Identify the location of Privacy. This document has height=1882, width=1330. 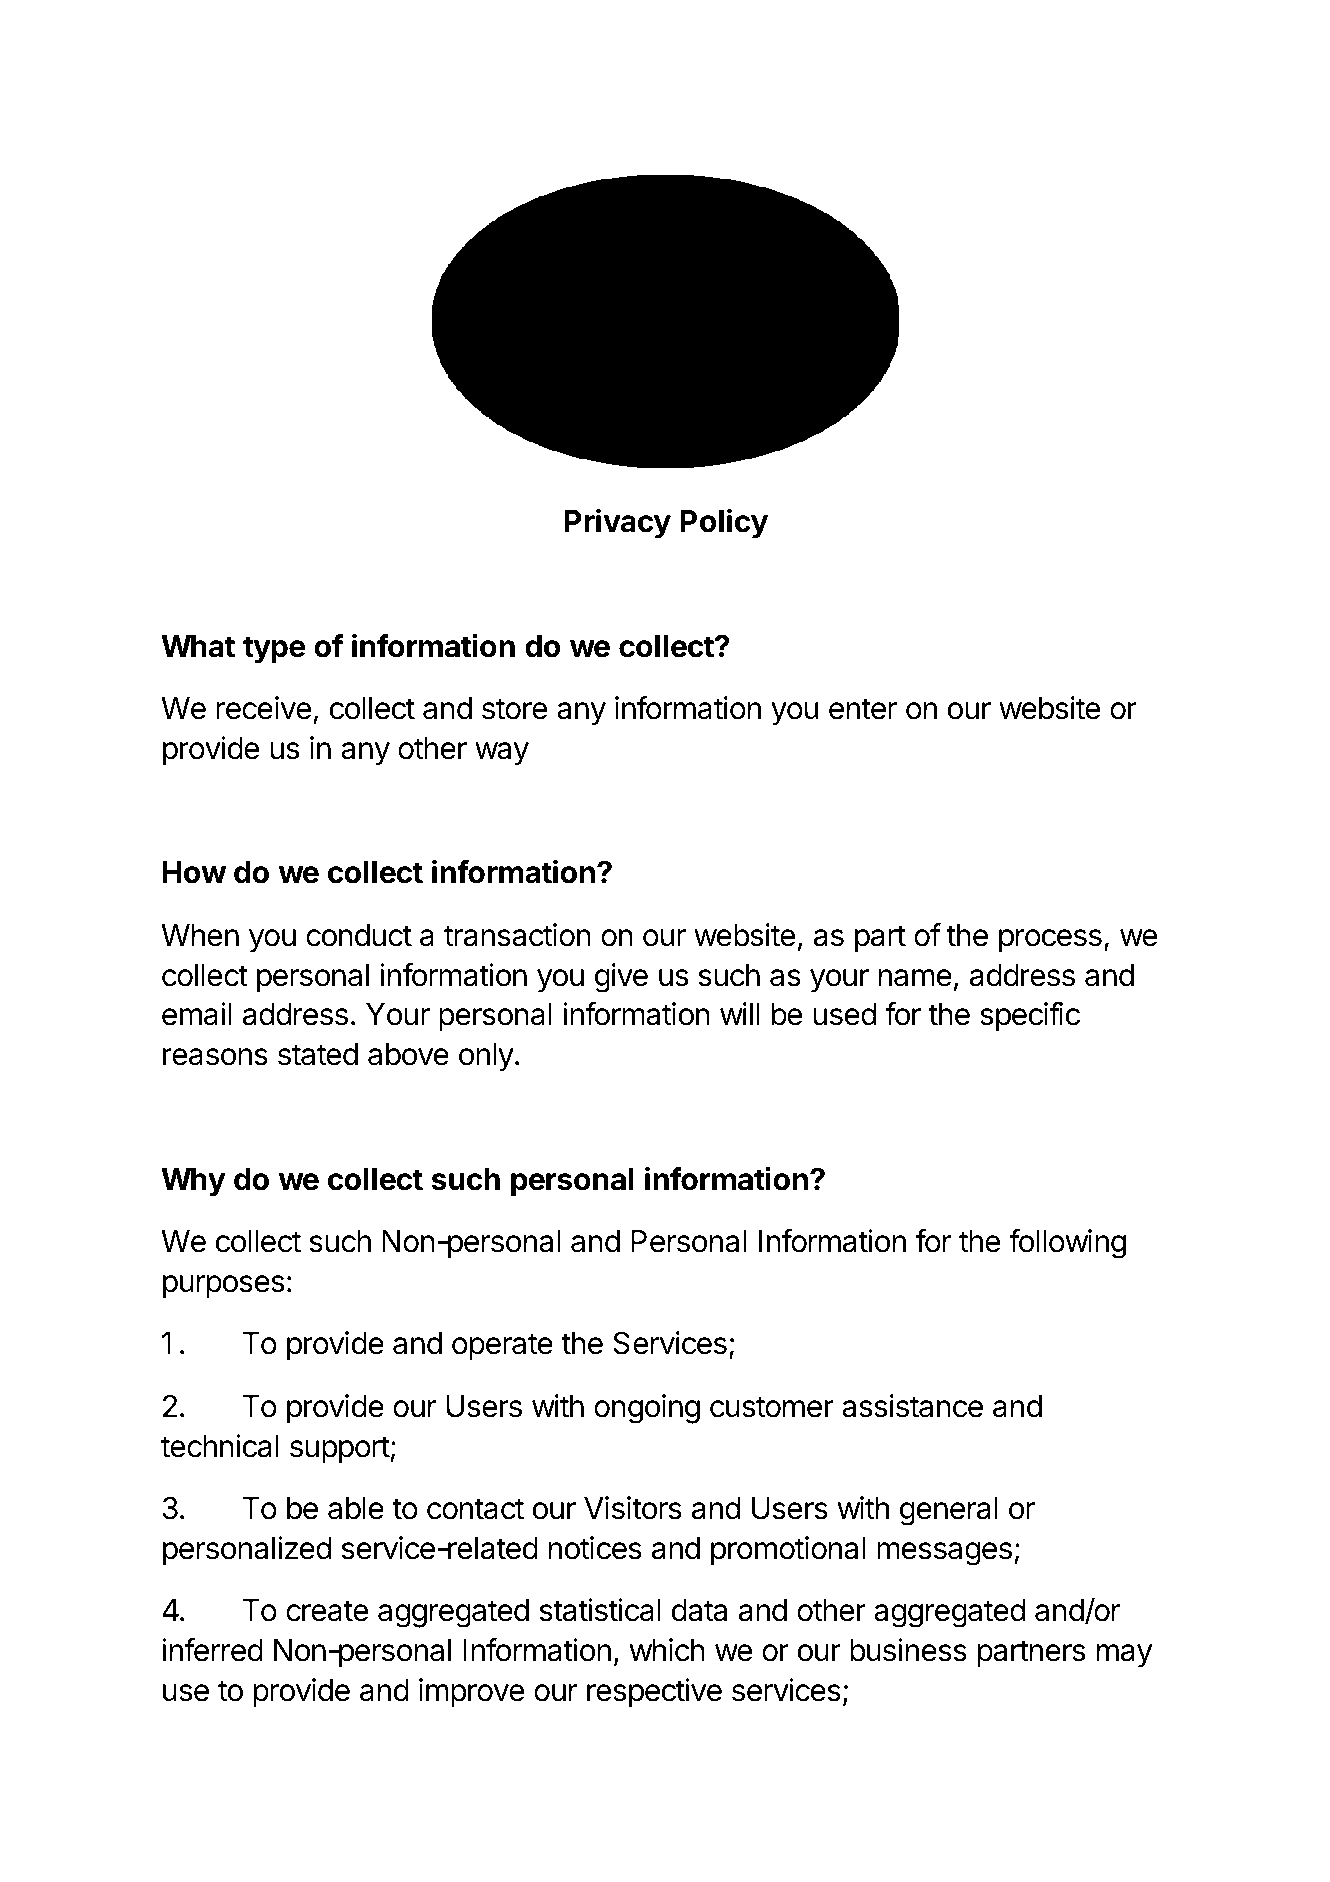
(617, 523).
